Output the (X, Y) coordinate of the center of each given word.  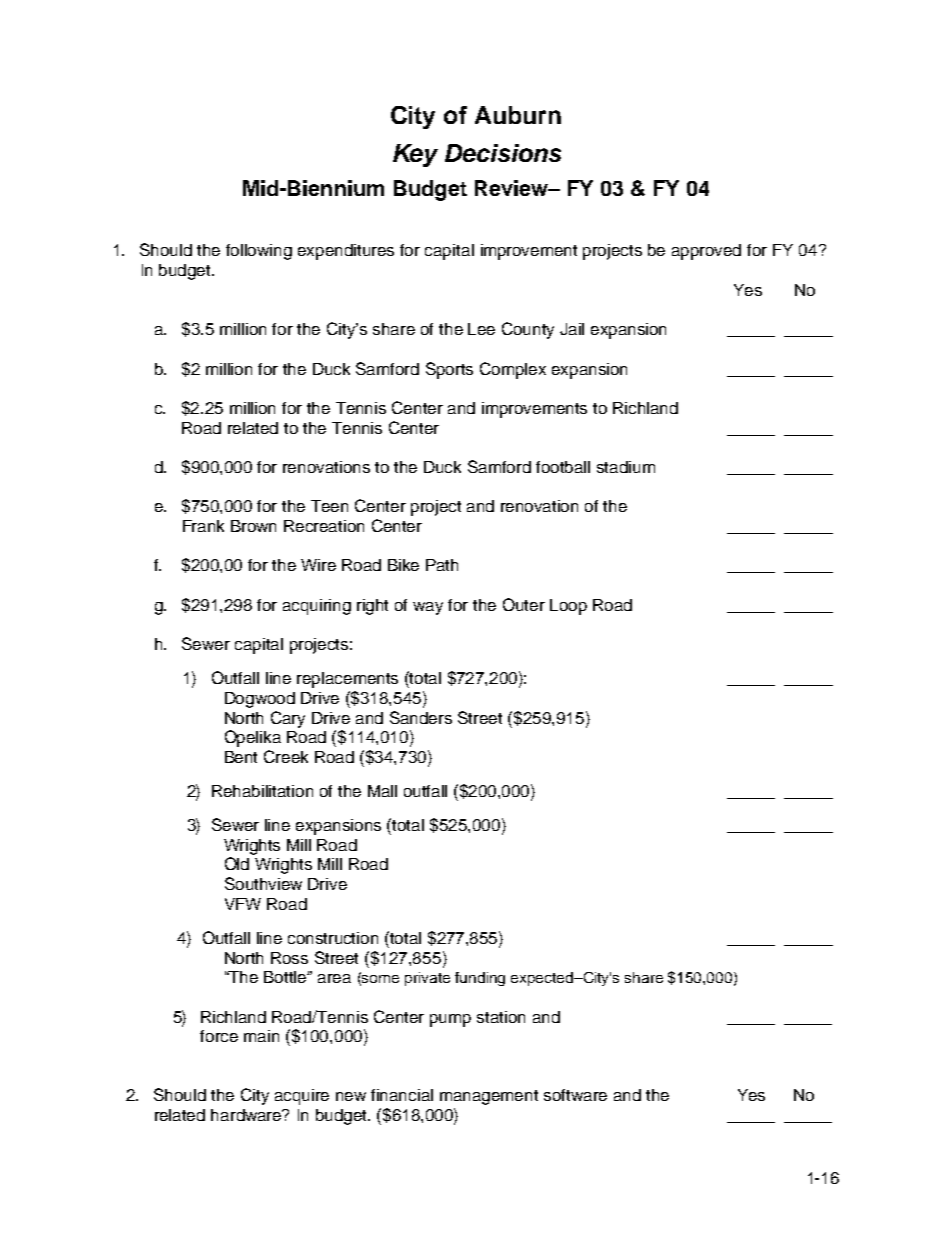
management (489, 1097)
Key (415, 155)
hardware (247, 1115)
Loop (568, 607)
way (428, 608)
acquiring (317, 607)
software (575, 1095)
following (259, 252)
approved (706, 252)
